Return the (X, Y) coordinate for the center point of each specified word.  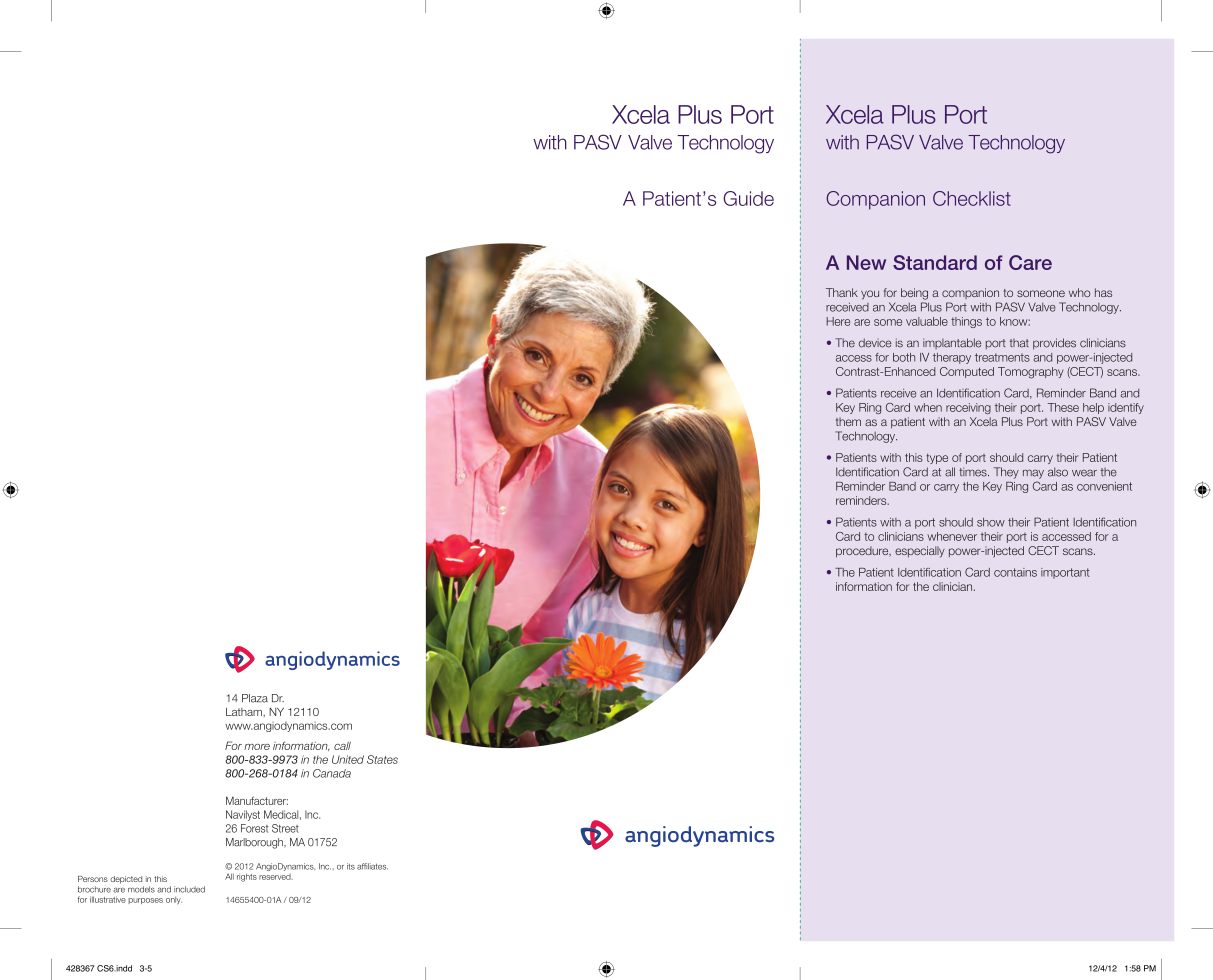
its (351, 866)
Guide (748, 198)
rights (247, 877)
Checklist (972, 198)
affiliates (372, 866)
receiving (968, 408)
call (342, 746)
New (866, 262)
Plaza (255, 698)
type (937, 459)
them (848, 421)
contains (1015, 572)
